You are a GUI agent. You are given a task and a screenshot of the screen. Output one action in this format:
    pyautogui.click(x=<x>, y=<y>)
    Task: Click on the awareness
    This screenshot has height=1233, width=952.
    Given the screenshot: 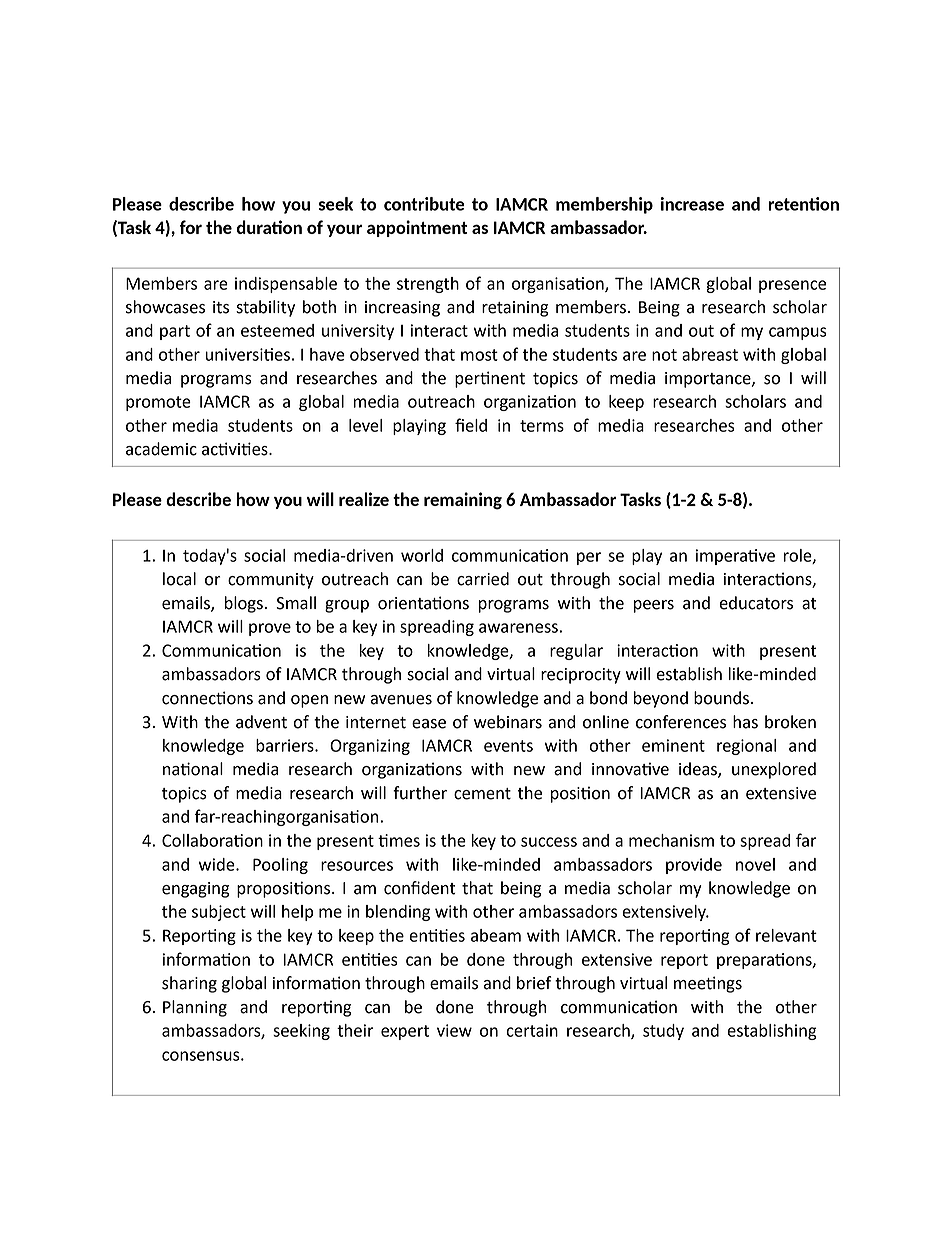 What is the action you would take?
    pyautogui.click(x=518, y=628)
